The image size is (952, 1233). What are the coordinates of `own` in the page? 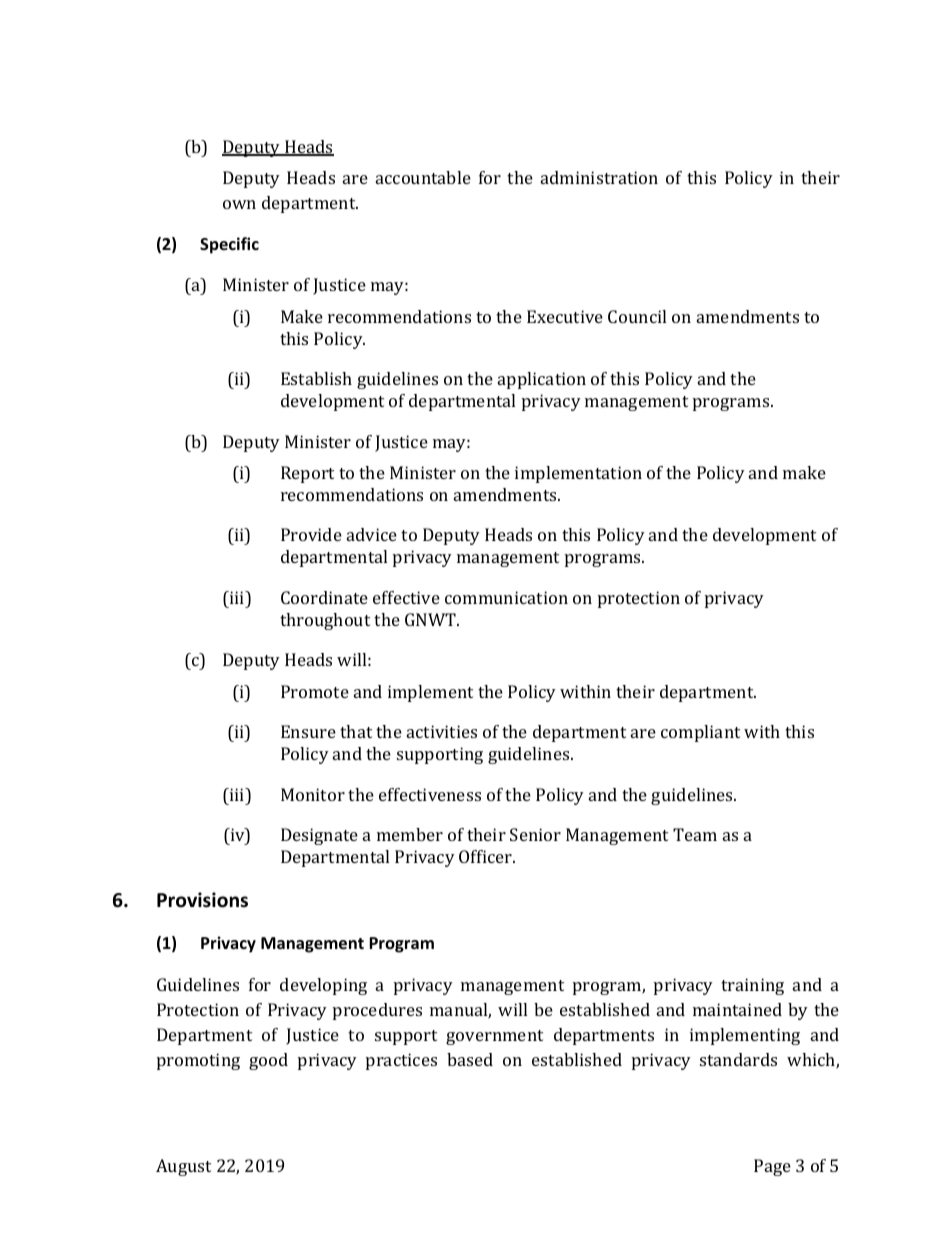 It's located at (239, 204).
